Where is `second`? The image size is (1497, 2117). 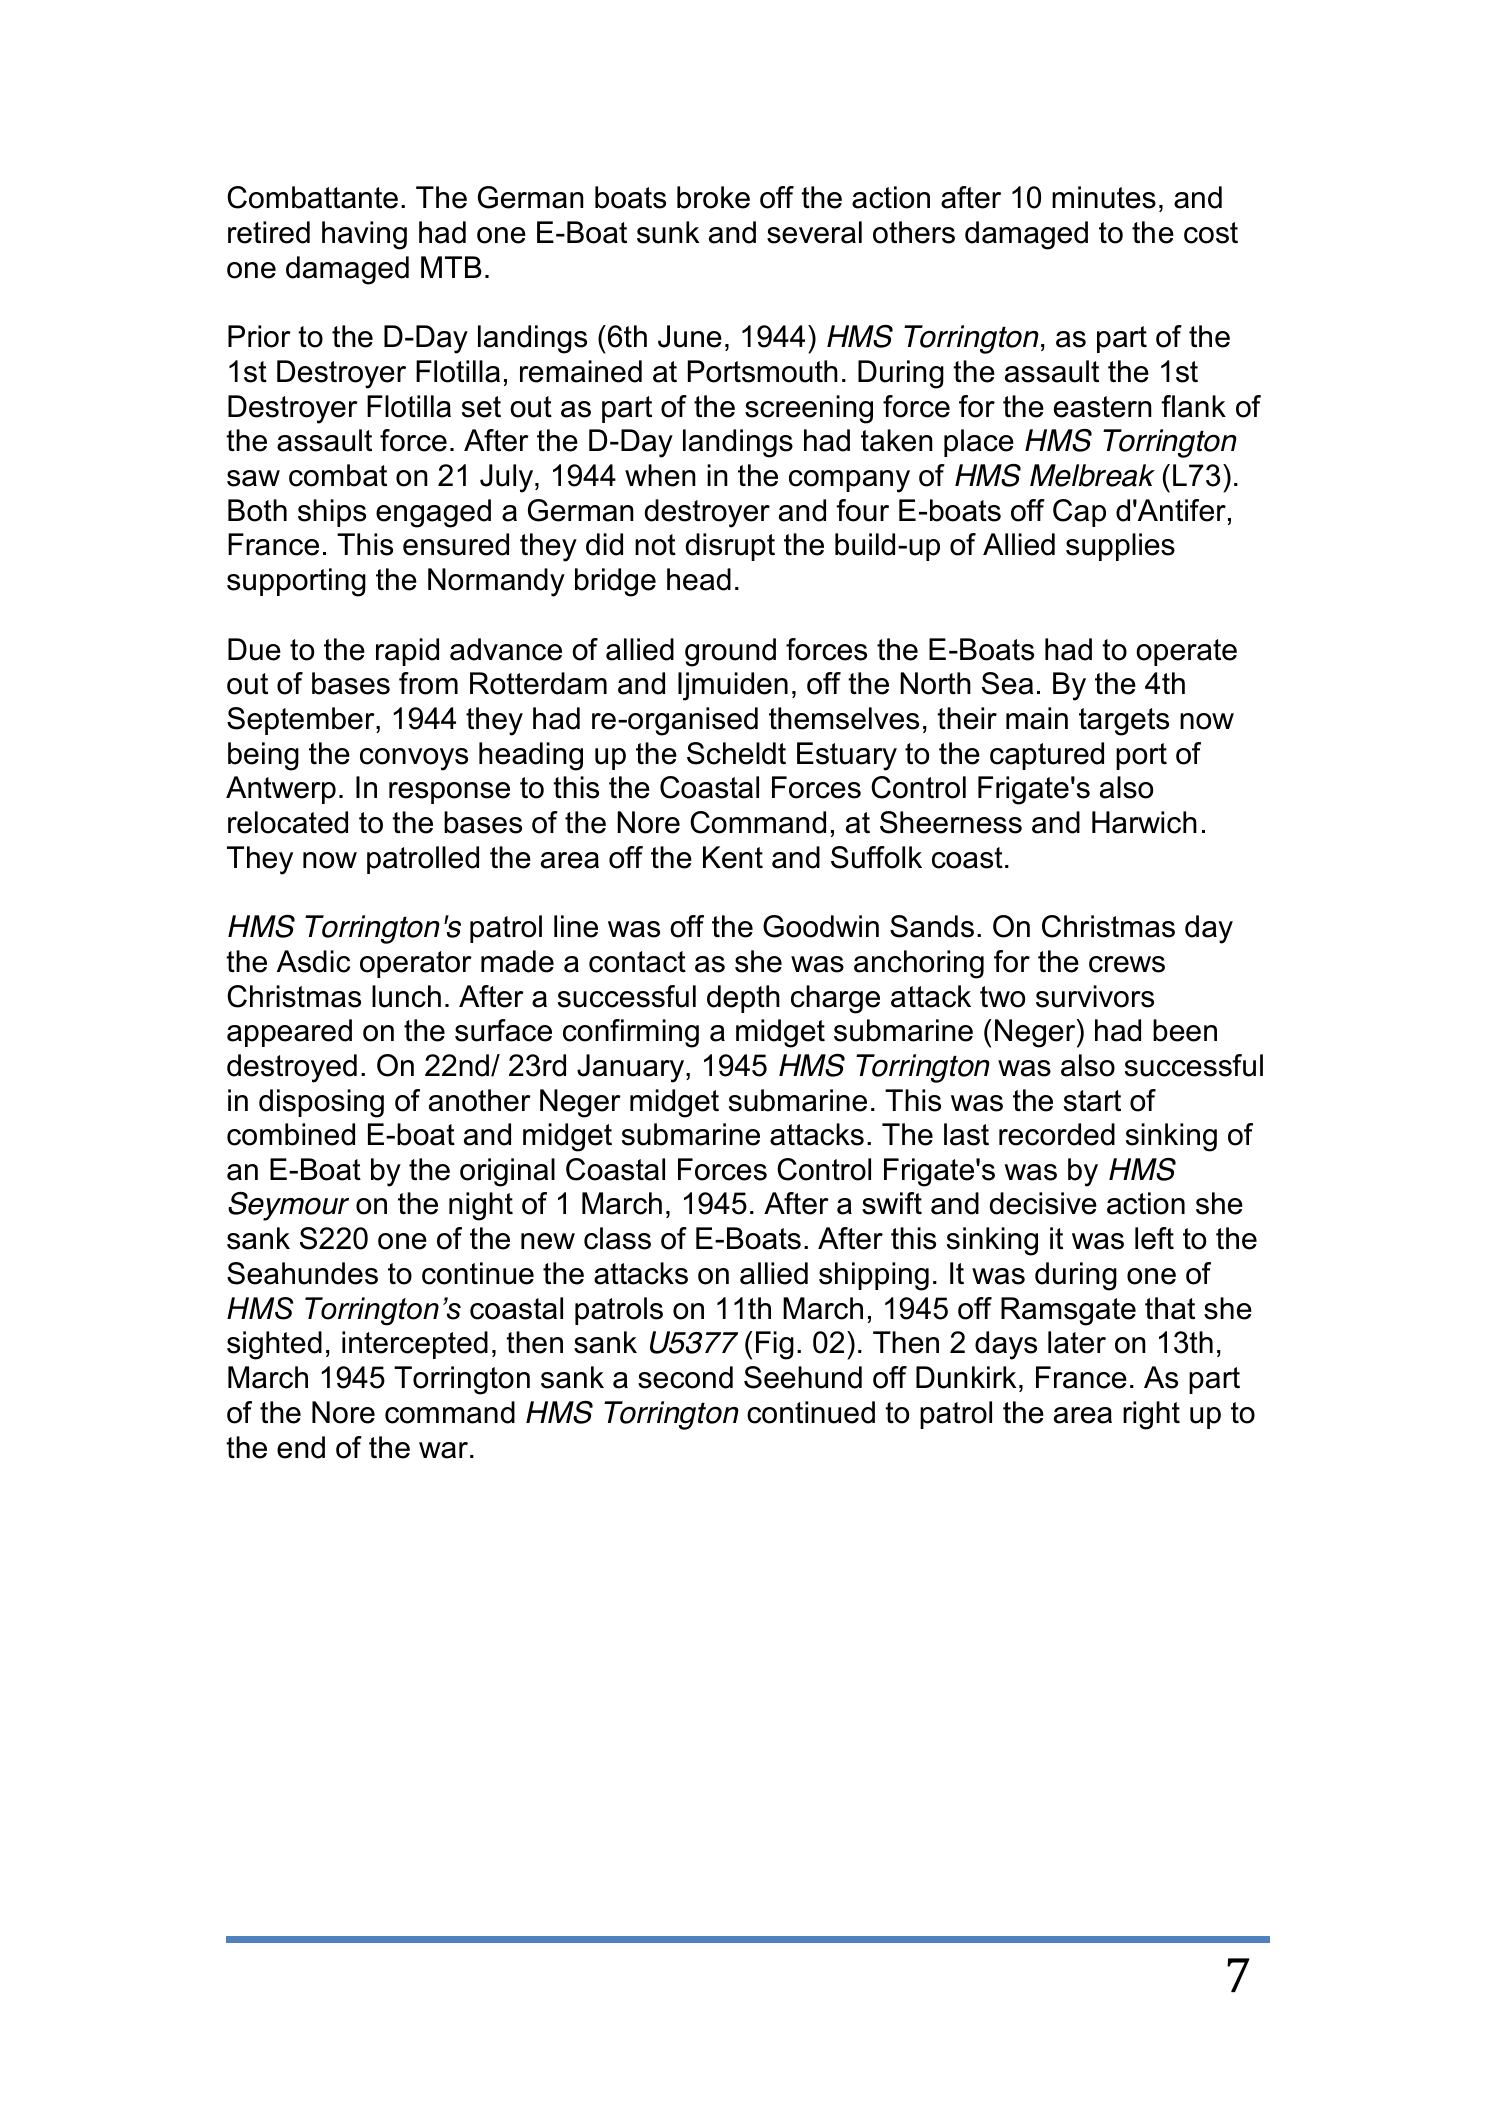 second is located at coordinates (685, 1377).
